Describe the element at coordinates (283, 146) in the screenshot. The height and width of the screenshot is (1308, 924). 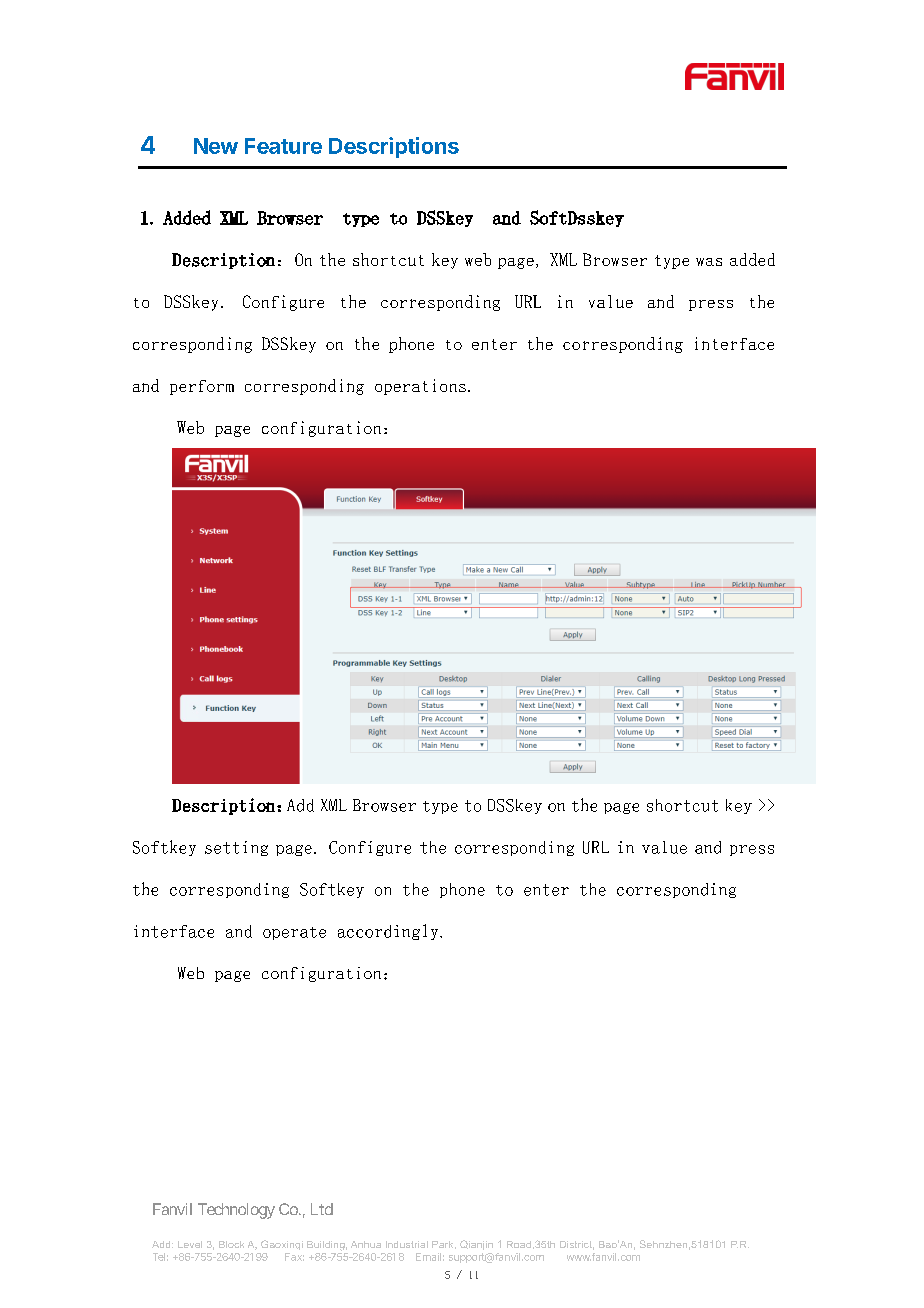
I see `Feature` at that location.
